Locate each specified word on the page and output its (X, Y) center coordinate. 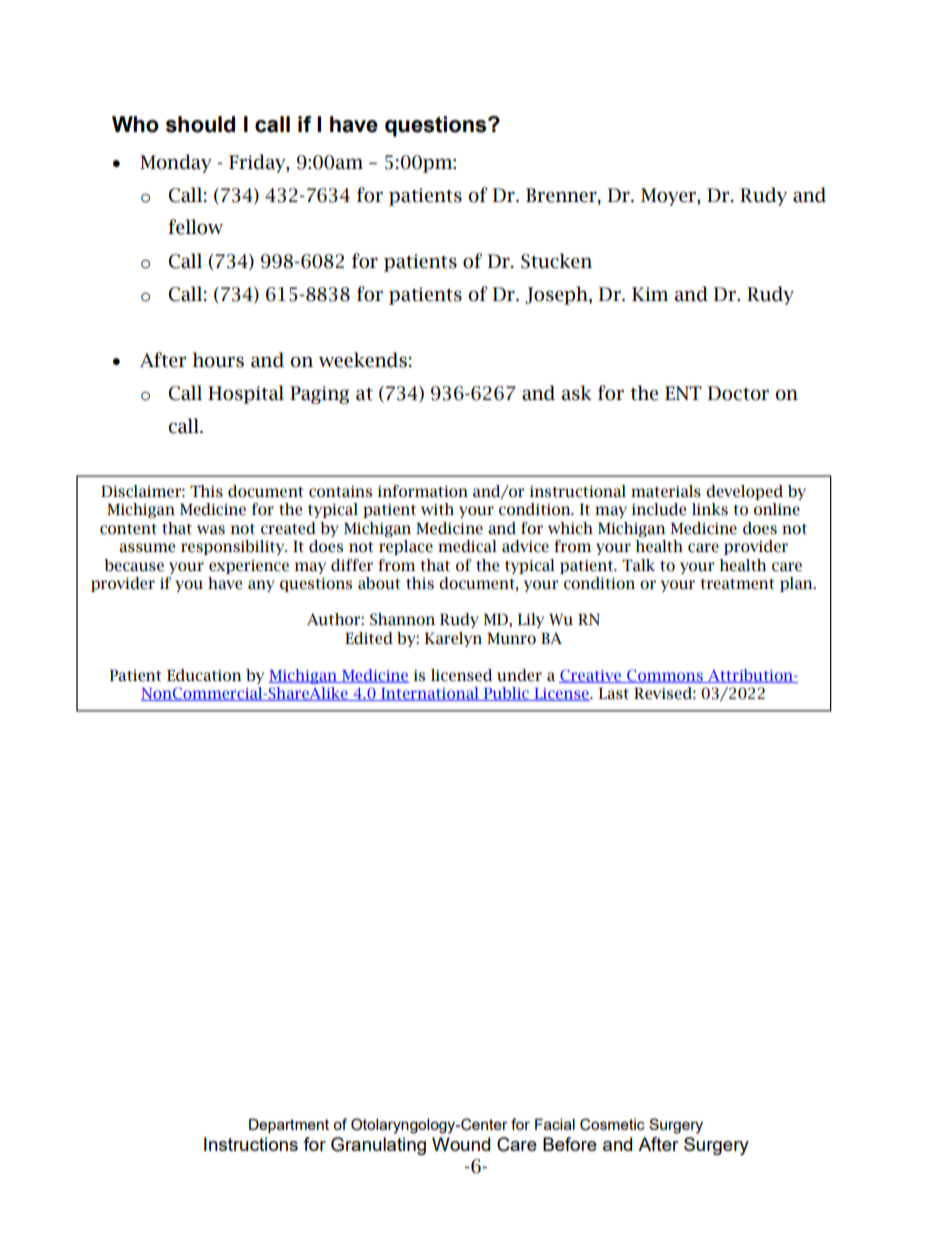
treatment (737, 584)
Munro (511, 639)
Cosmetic (612, 1124)
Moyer (669, 197)
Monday (176, 163)
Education (204, 675)
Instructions (251, 1144)
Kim (650, 294)
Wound (461, 1144)
